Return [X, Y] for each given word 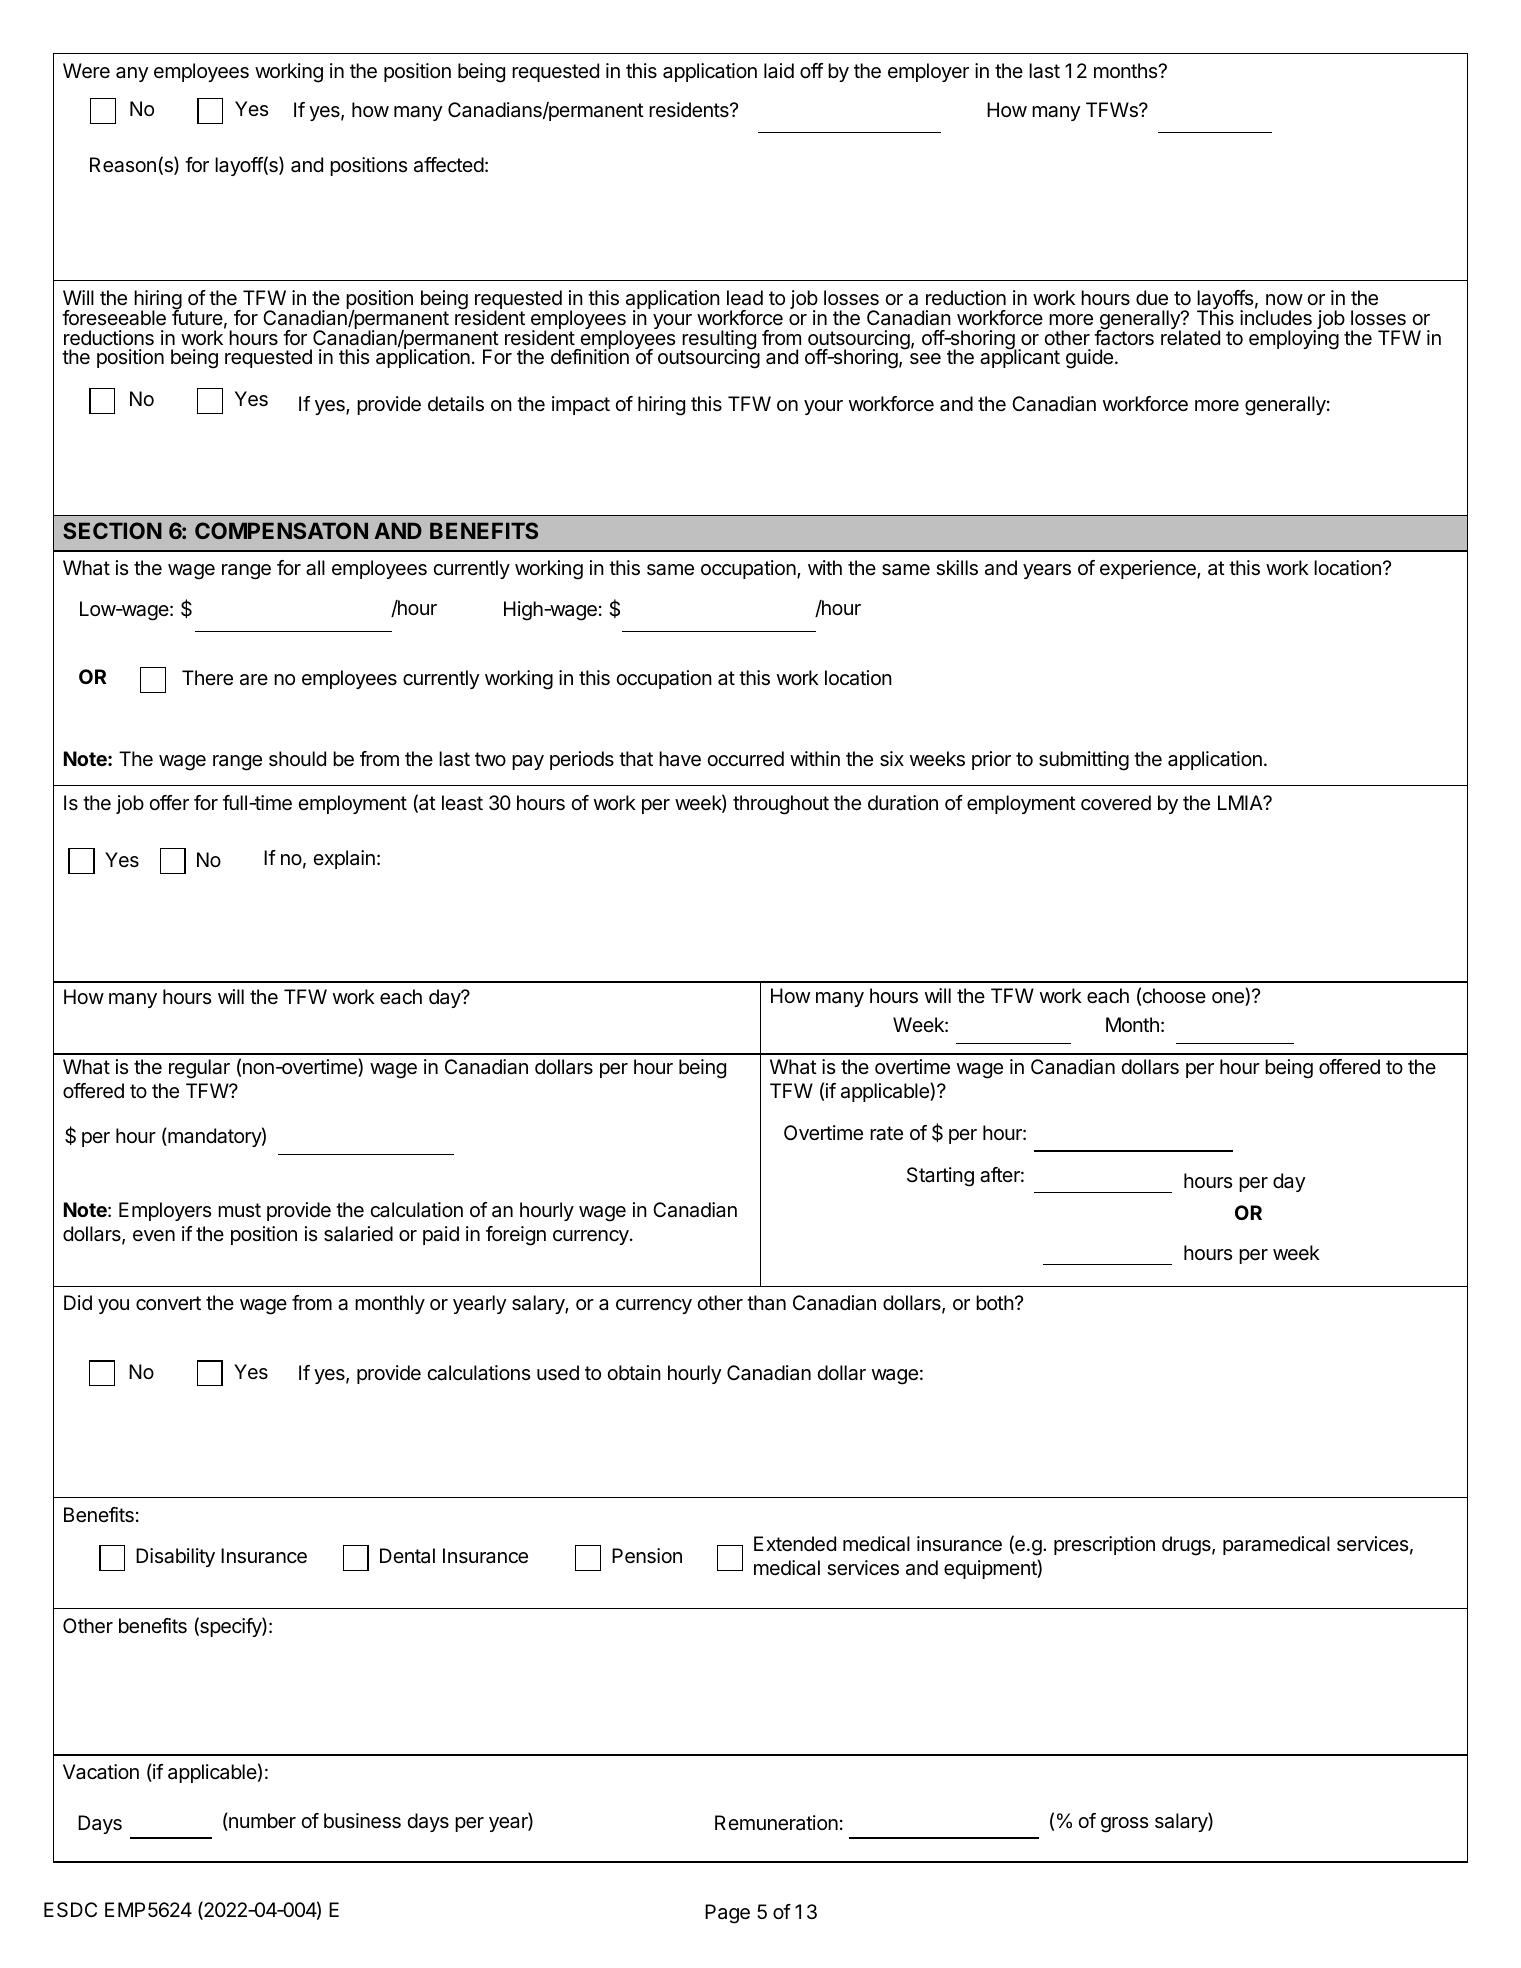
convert [168, 1303]
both [995, 1302]
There [207, 677]
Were [86, 71]
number [261, 1822]
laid [779, 71]
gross [1124, 1825]
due [1152, 297]
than [766, 1303]
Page [727, 1914]
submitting [1084, 761]
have [680, 759]
